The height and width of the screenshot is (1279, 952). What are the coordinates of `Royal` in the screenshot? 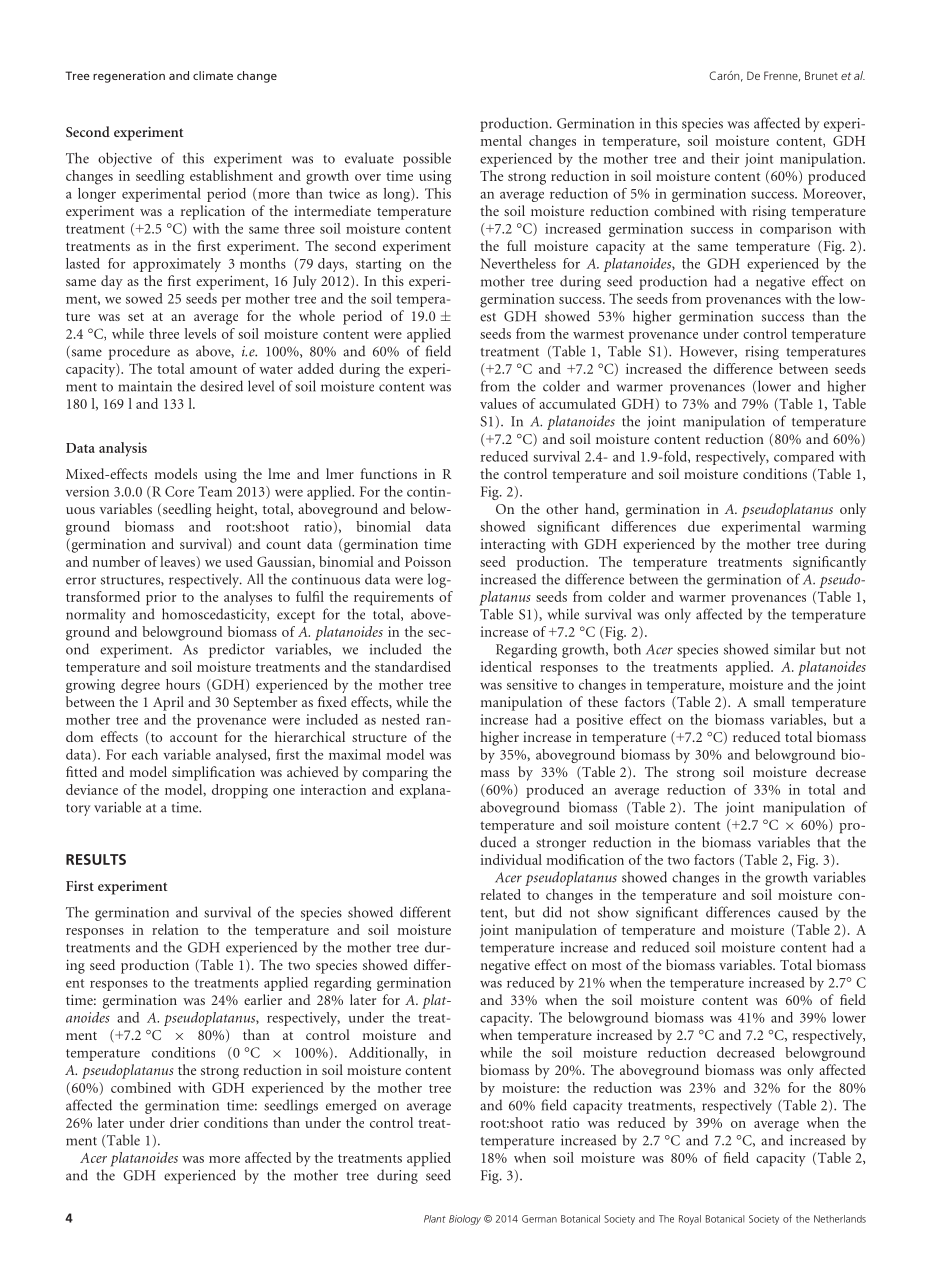 It's located at (690, 1220).
